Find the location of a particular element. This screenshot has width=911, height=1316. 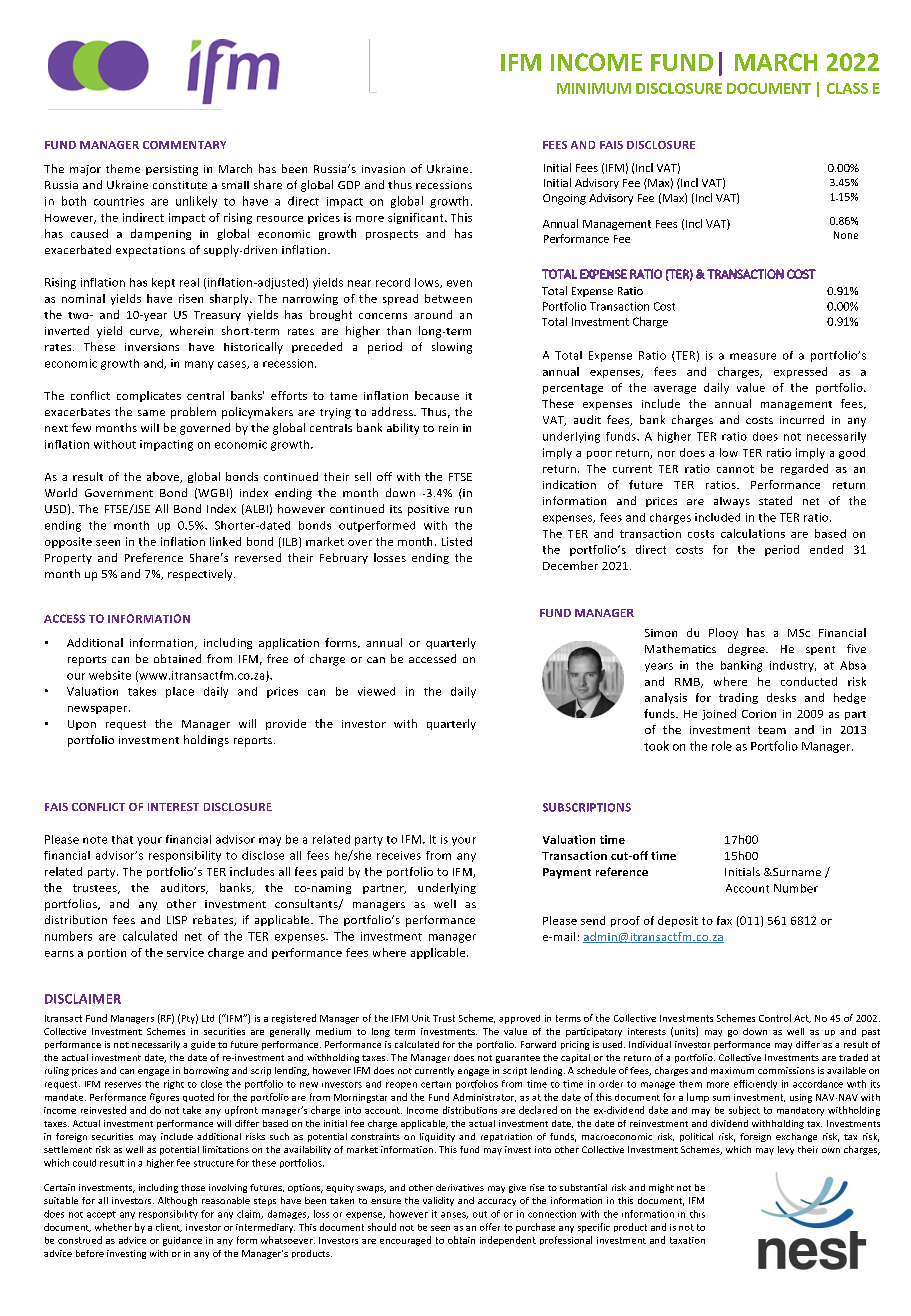

viewed is located at coordinates (376, 691).
